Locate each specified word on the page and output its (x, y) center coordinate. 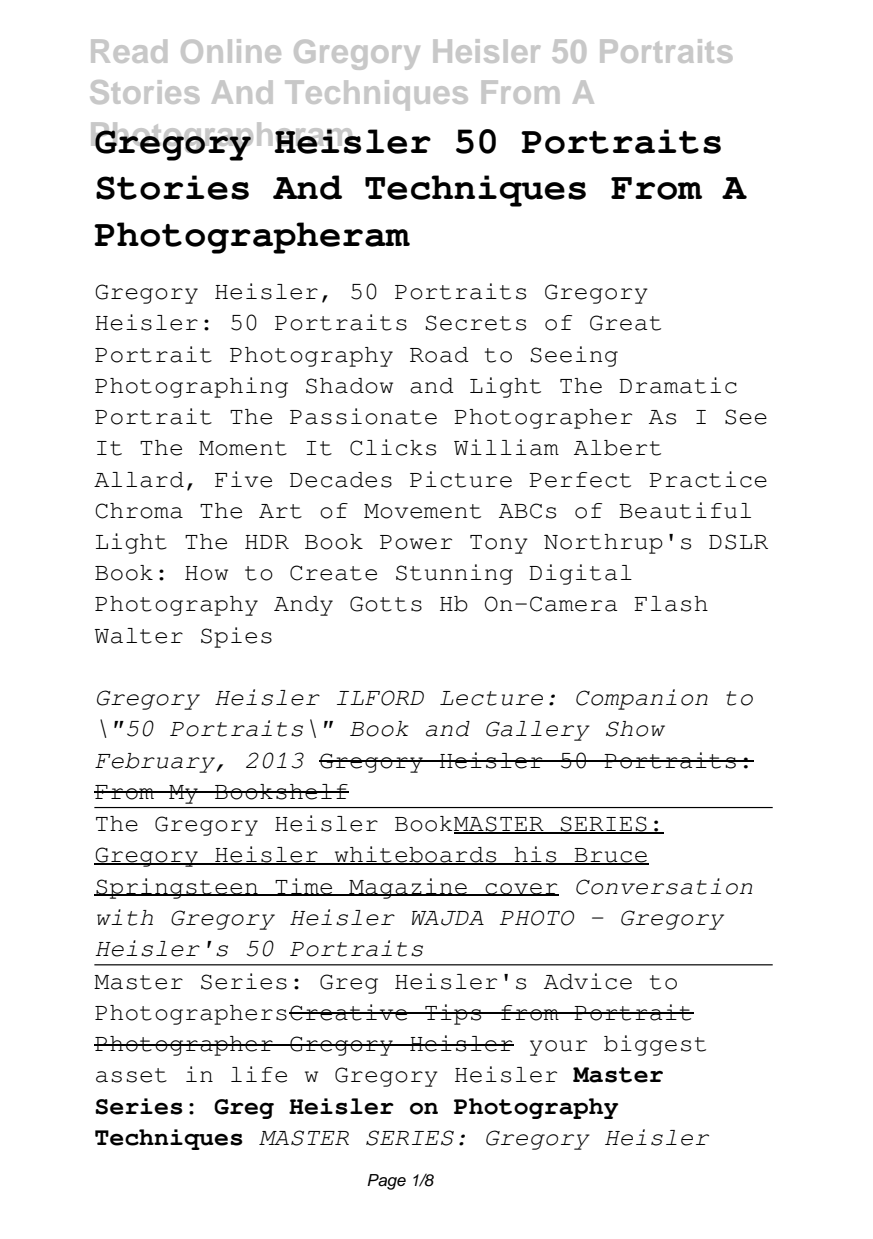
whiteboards (415, 855)
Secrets (476, 323)
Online (231, 51)
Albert (617, 448)
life (259, 1074)
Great (625, 323)
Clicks (393, 447)
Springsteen (177, 888)
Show (635, 729)
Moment (243, 448)
